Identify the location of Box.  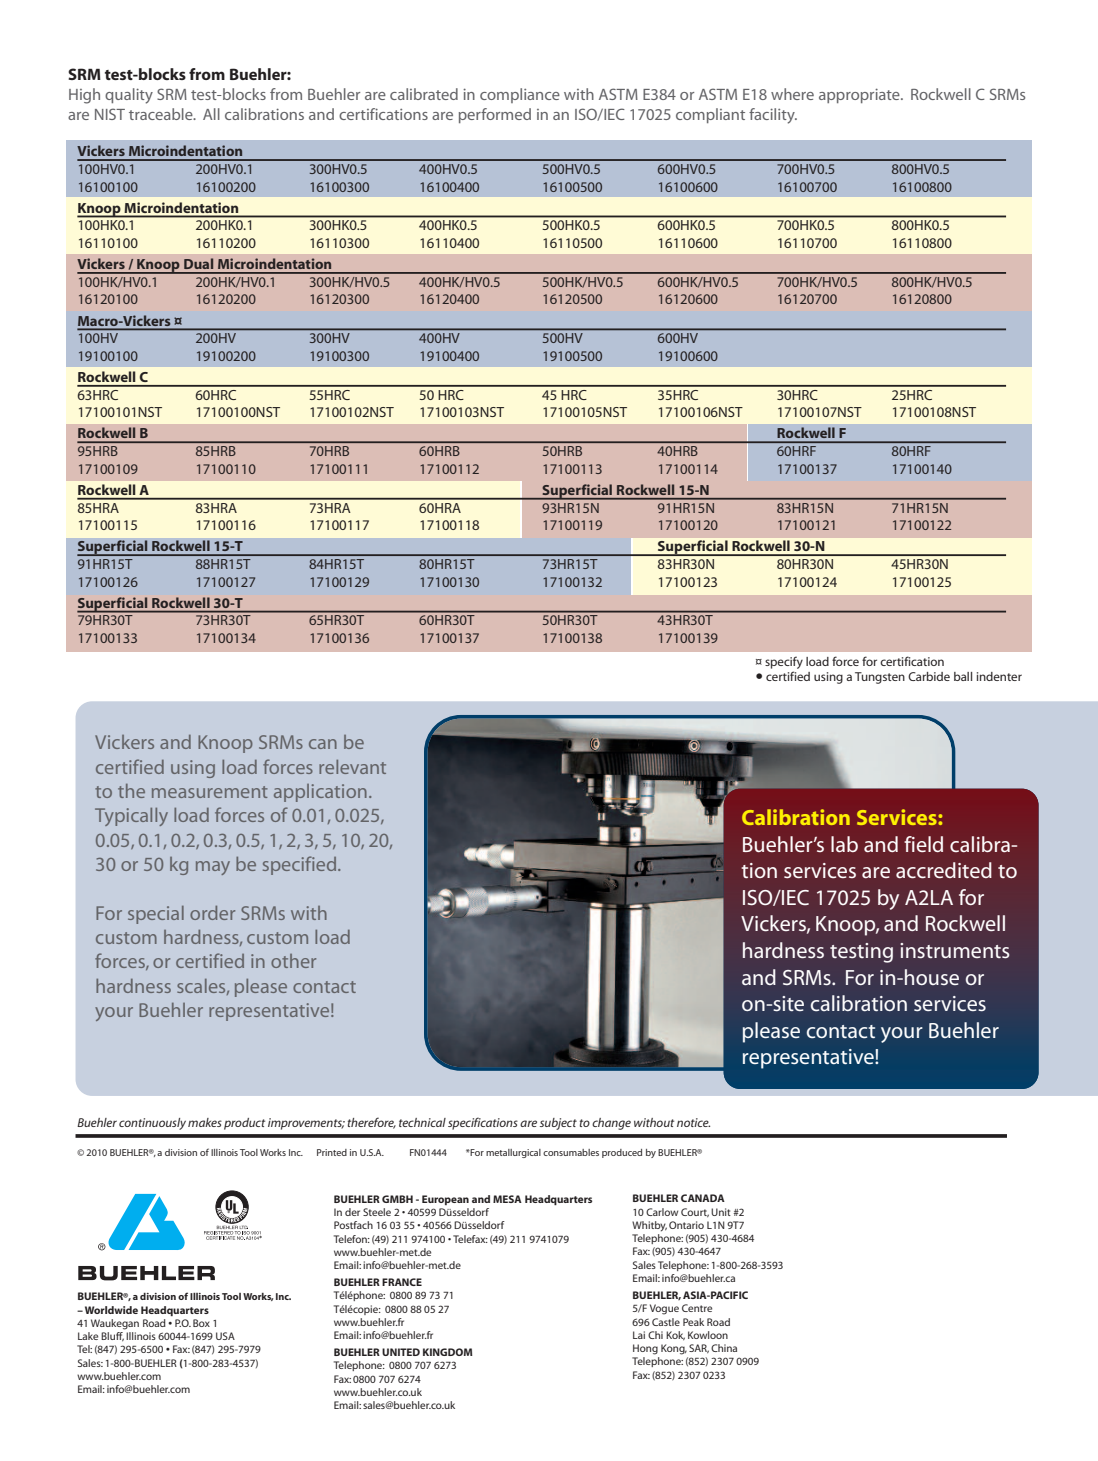
(201, 1323).
